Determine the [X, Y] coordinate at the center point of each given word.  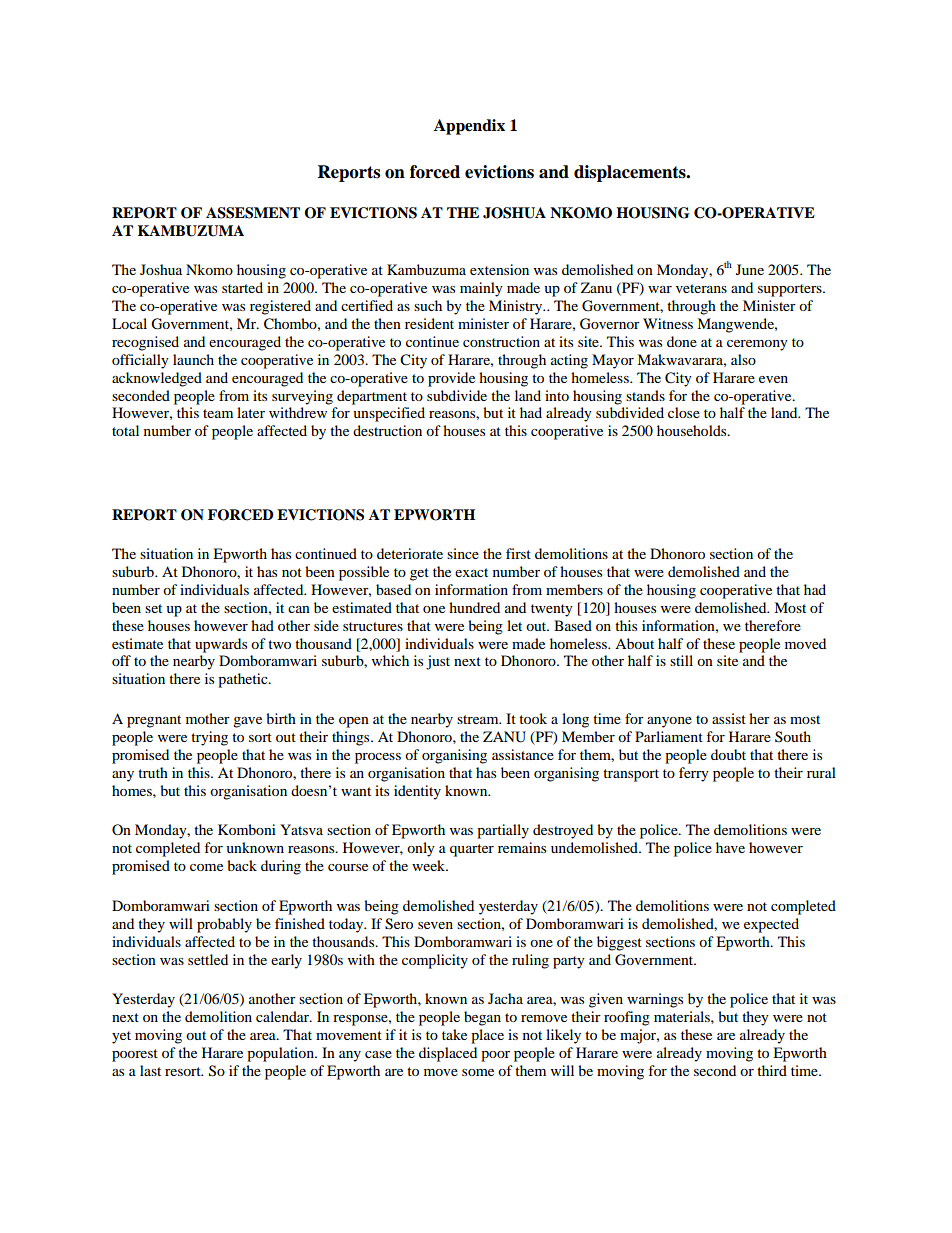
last [150, 1070]
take [454, 1034]
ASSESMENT [253, 213]
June [750, 269]
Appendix [469, 127]
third [772, 1070]
